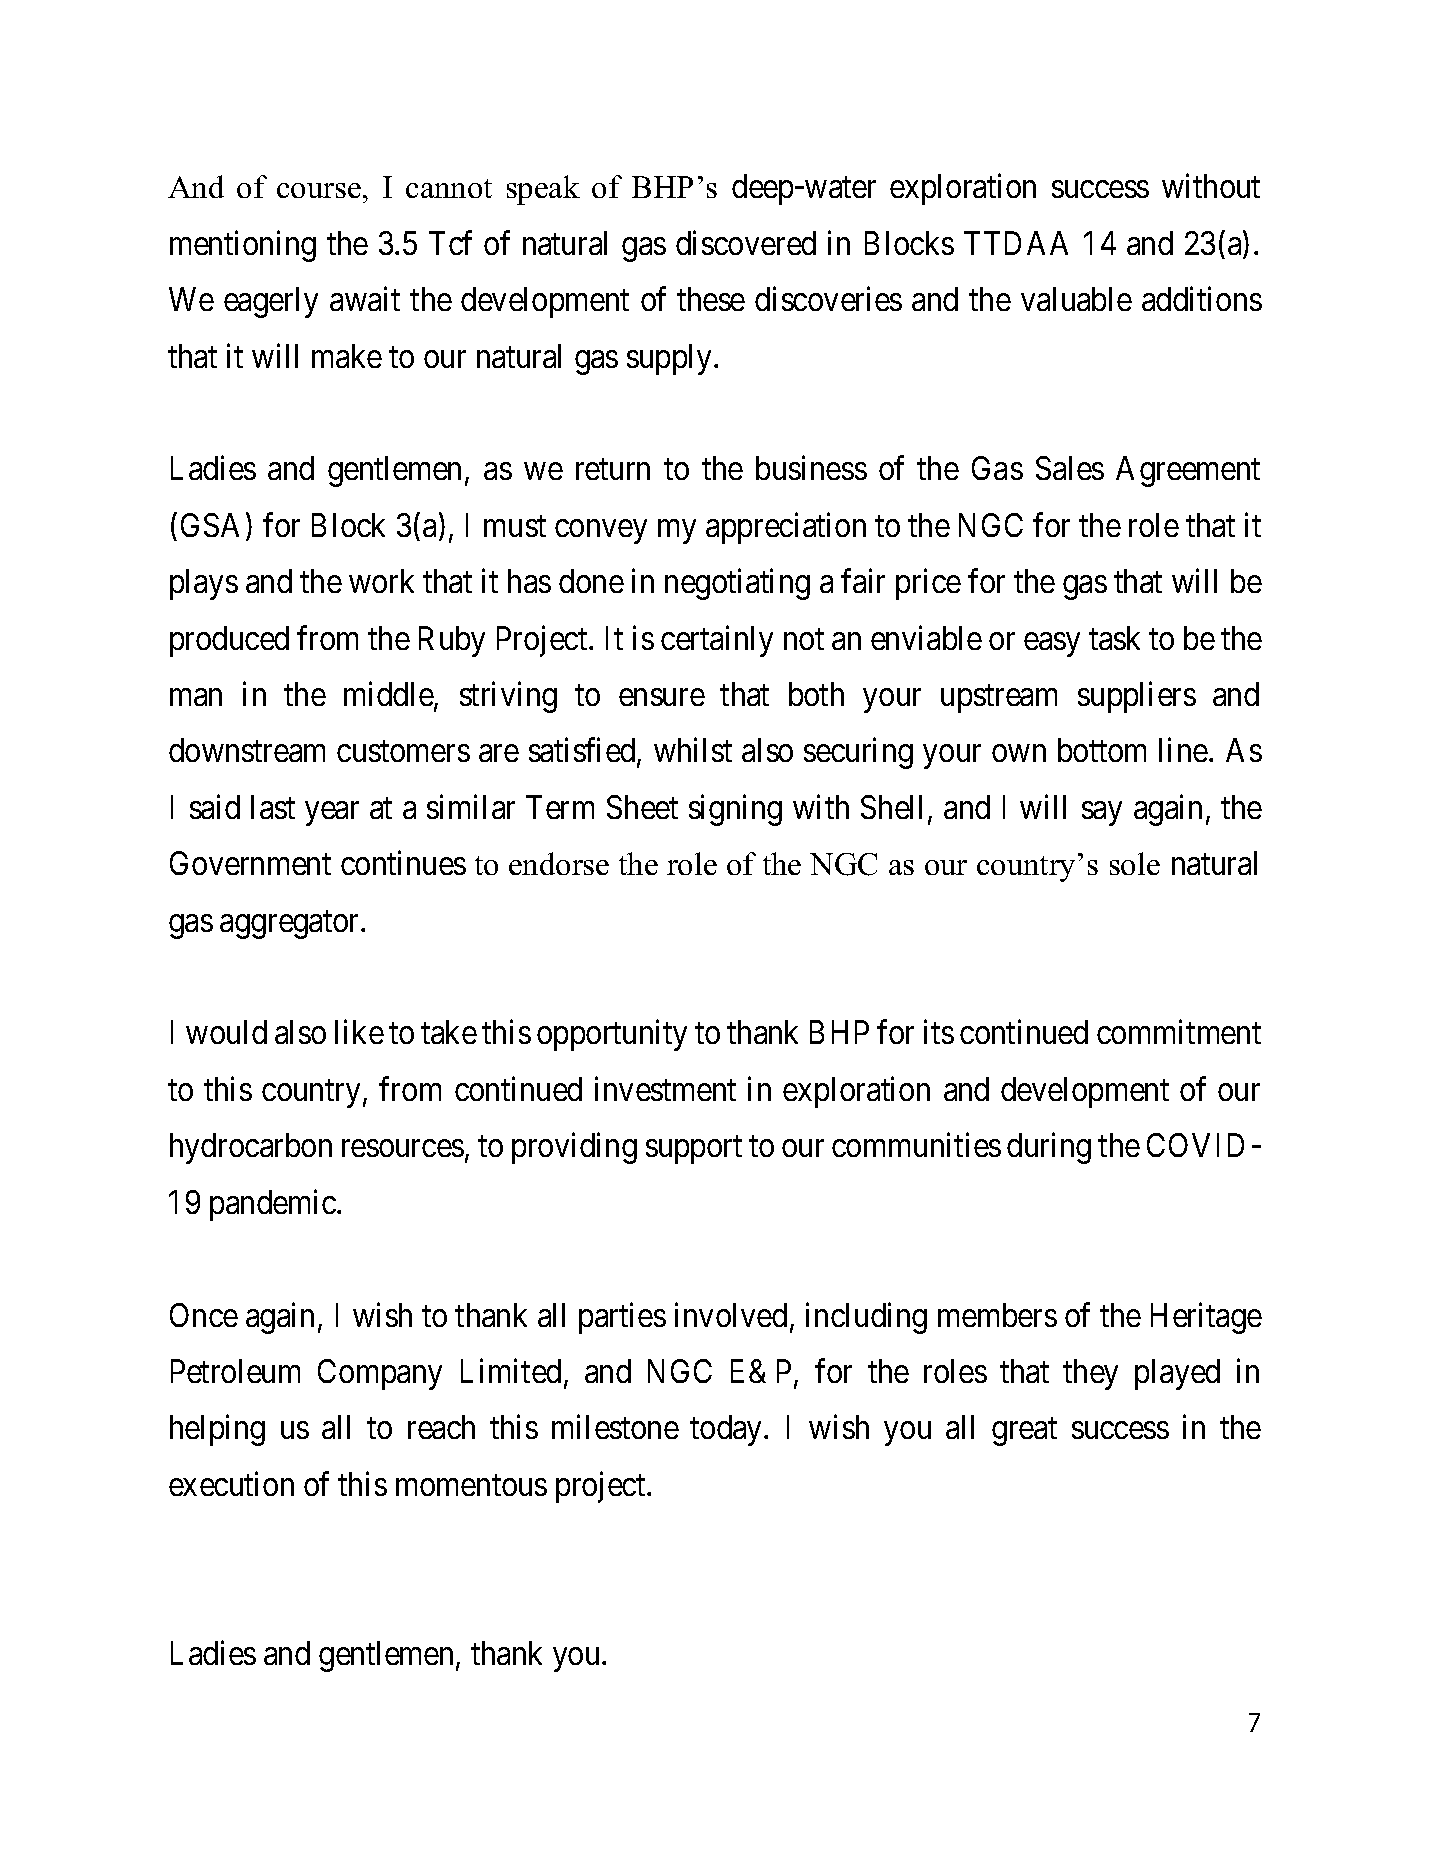 This screenshot has width=1429, height=1850. Describe the element at coordinates (1049, 1148) in the screenshot. I see `during` at that location.
